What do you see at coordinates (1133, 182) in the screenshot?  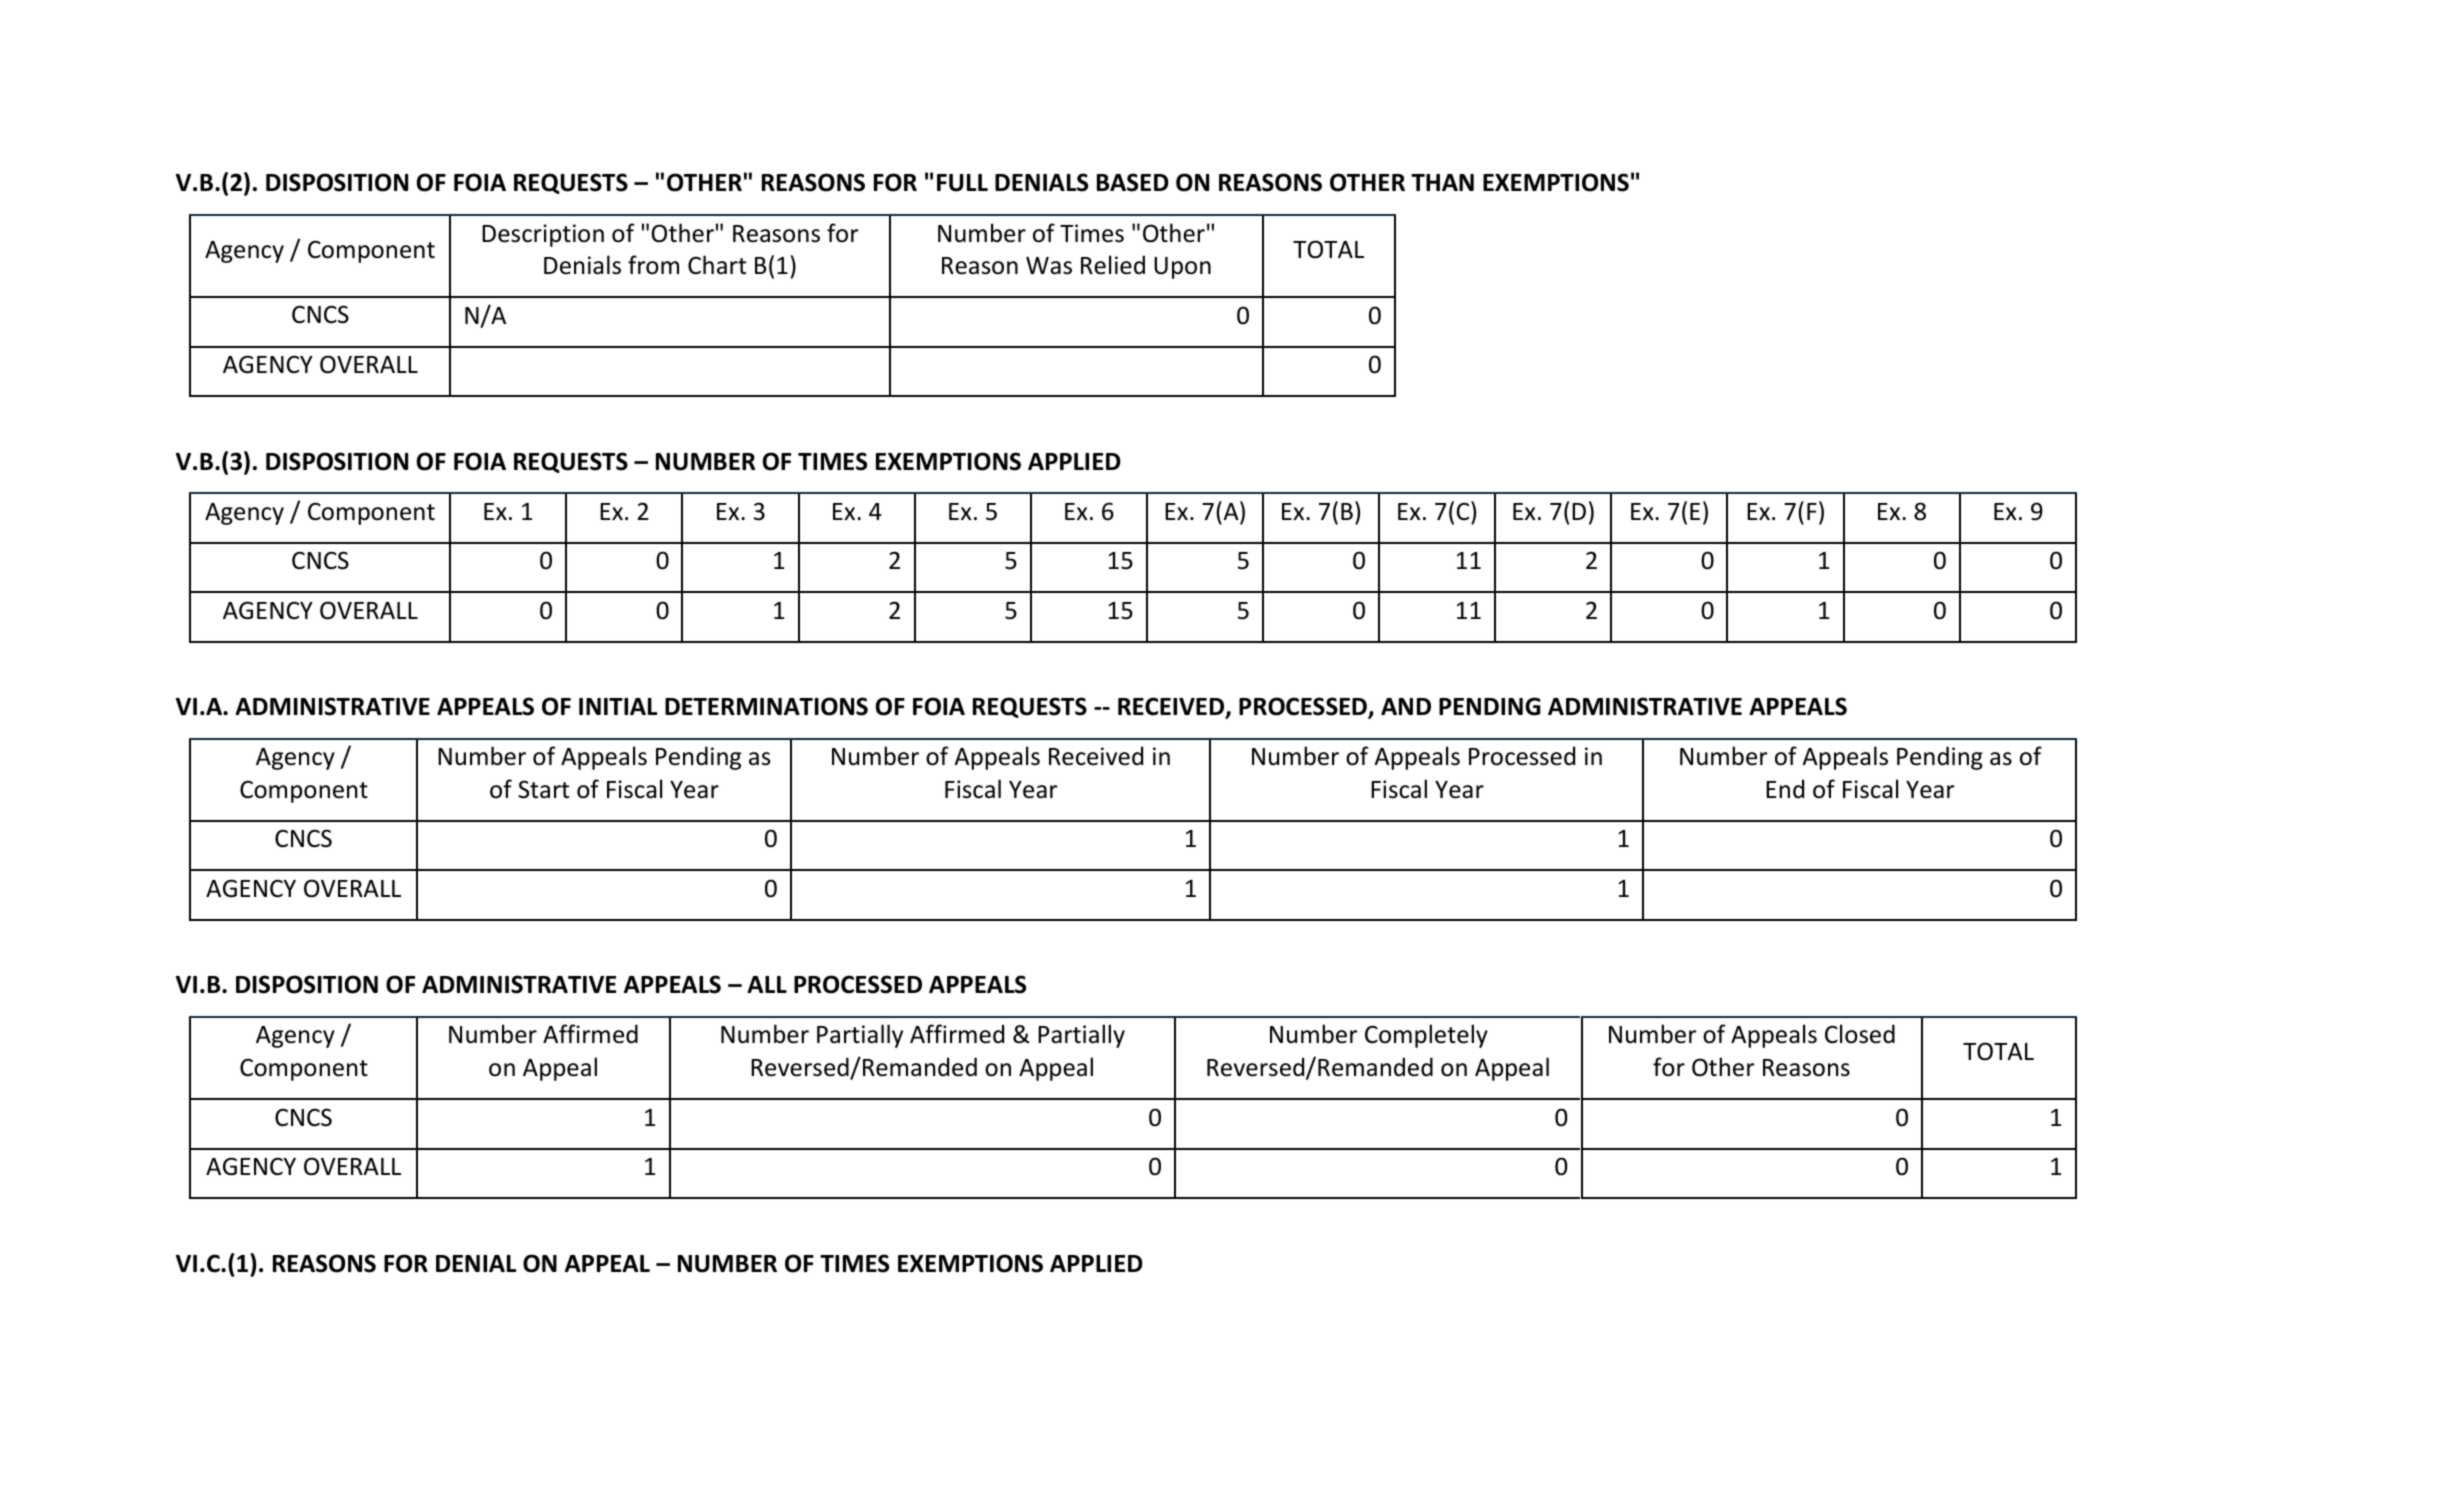 I see `BASED` at bounding box center [1133, 182].
